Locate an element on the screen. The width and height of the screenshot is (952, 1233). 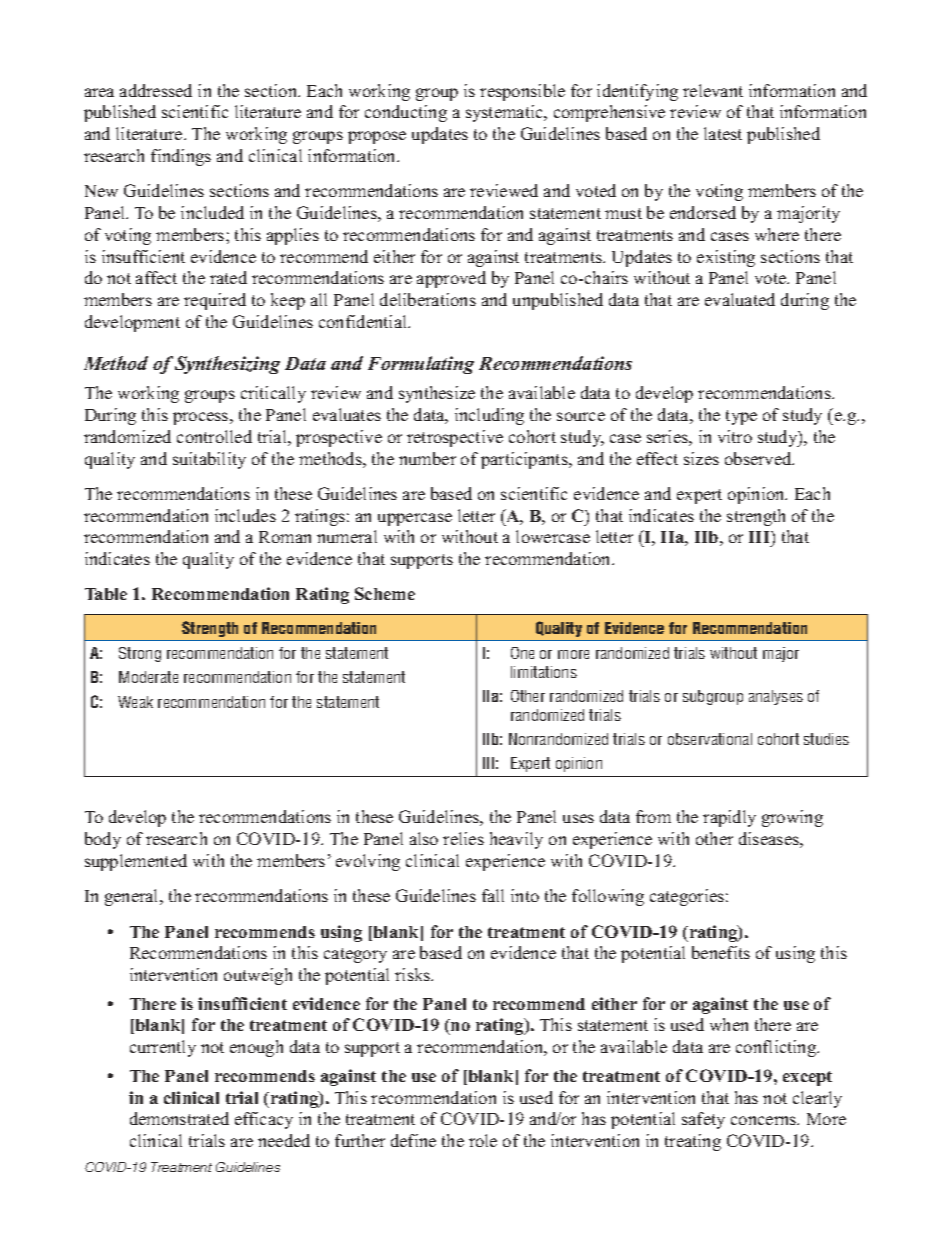
findings is located at coordinates (181, 157).
